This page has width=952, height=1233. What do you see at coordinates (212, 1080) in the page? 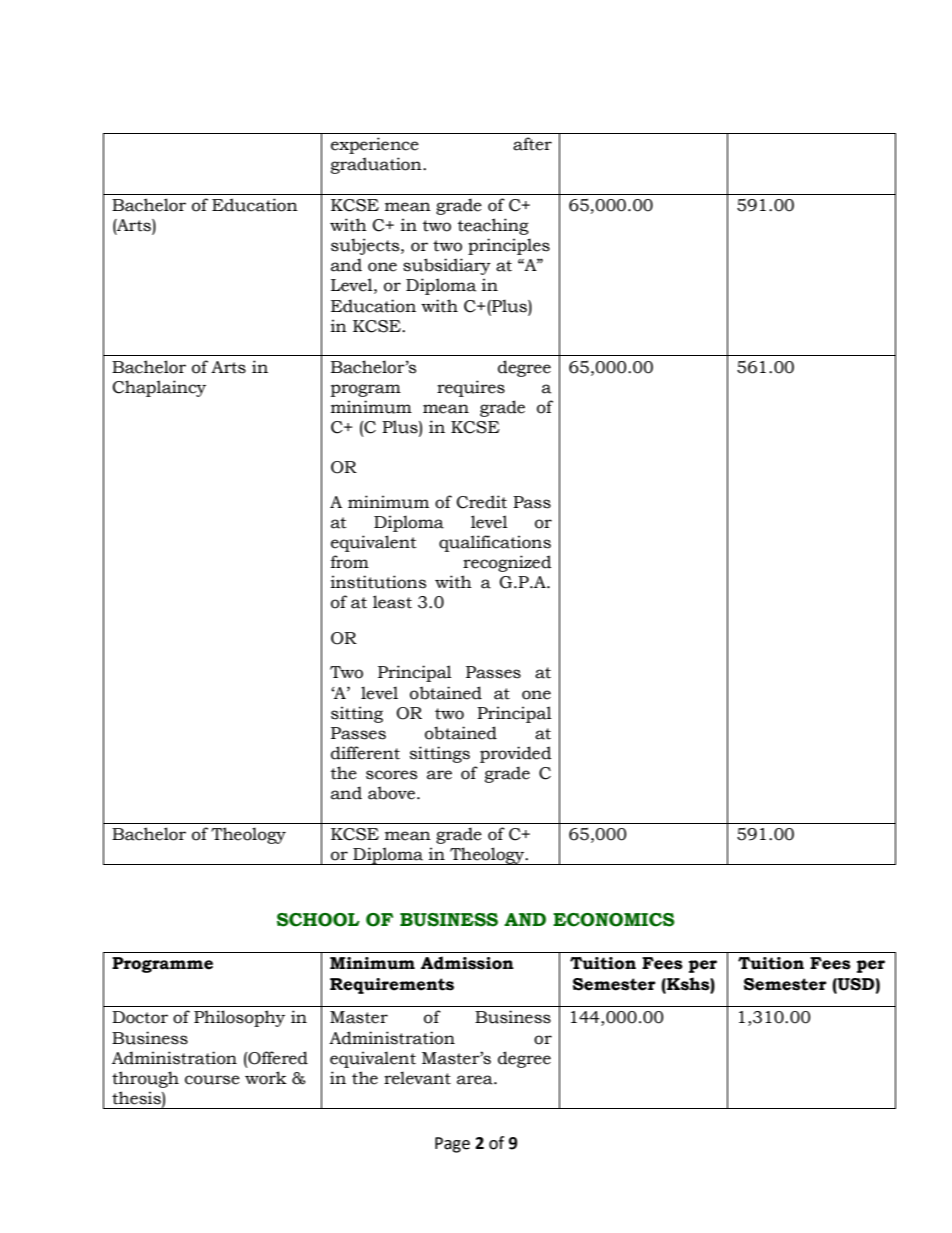
I see `course` at bounding box center [212, 1080].
